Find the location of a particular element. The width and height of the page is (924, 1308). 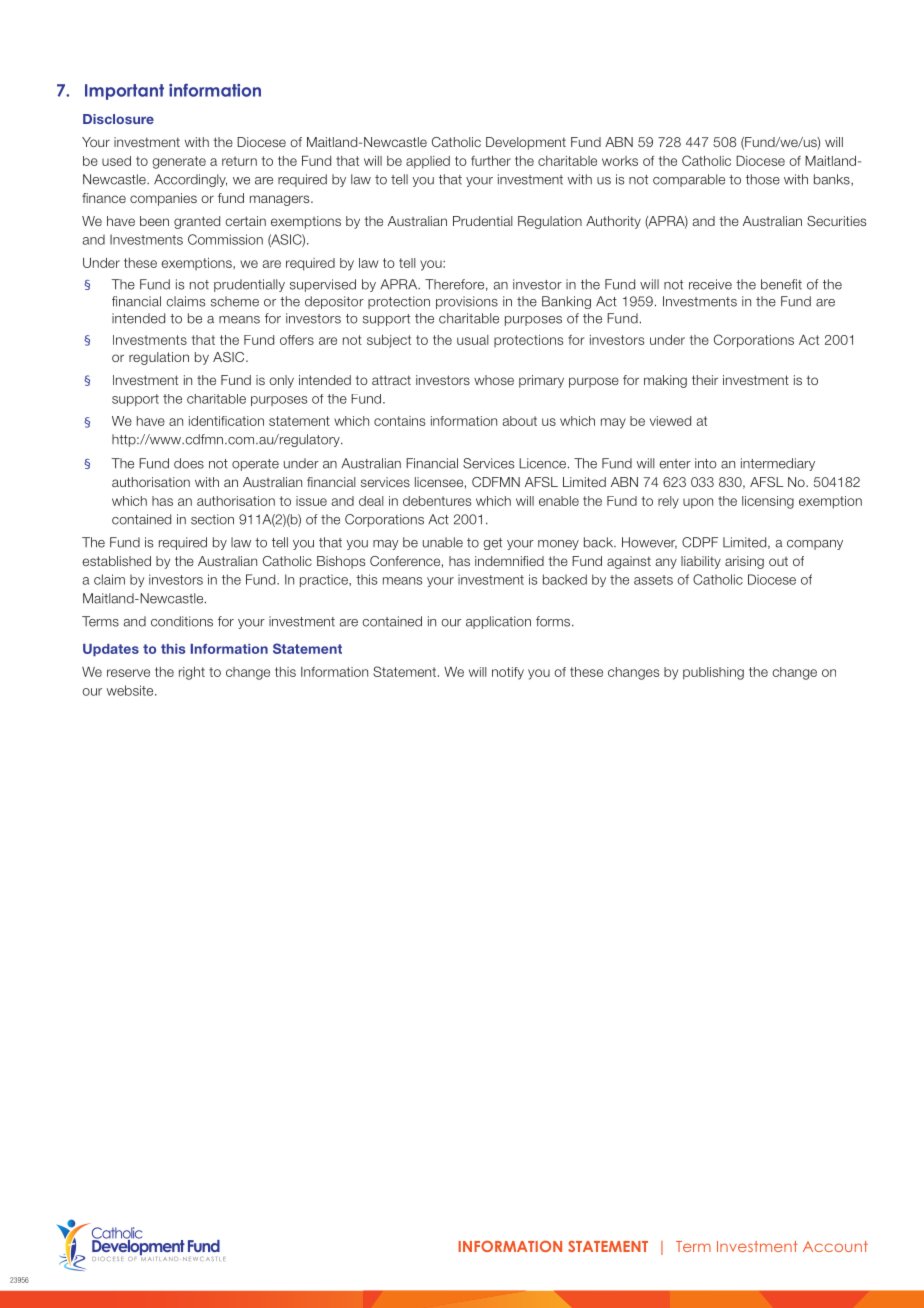

right is located at coordinates (192, 673).
